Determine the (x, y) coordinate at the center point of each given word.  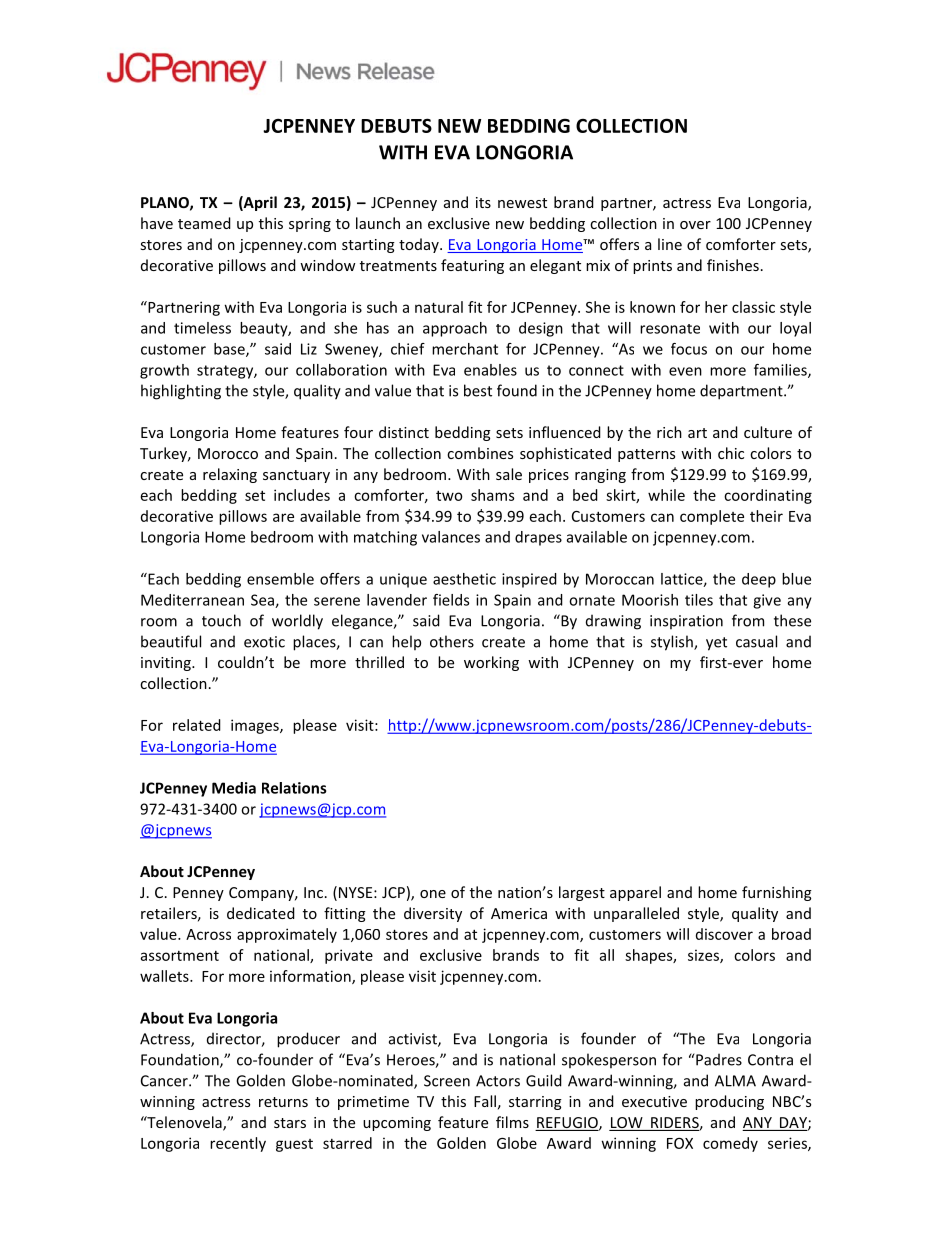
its (483, 202)
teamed (204, 223)
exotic (264, 642)
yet (716, 644)
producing (729, 1102)
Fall (485, 1101)
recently (238, 1144)
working (491, 663)
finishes (733, 265)
